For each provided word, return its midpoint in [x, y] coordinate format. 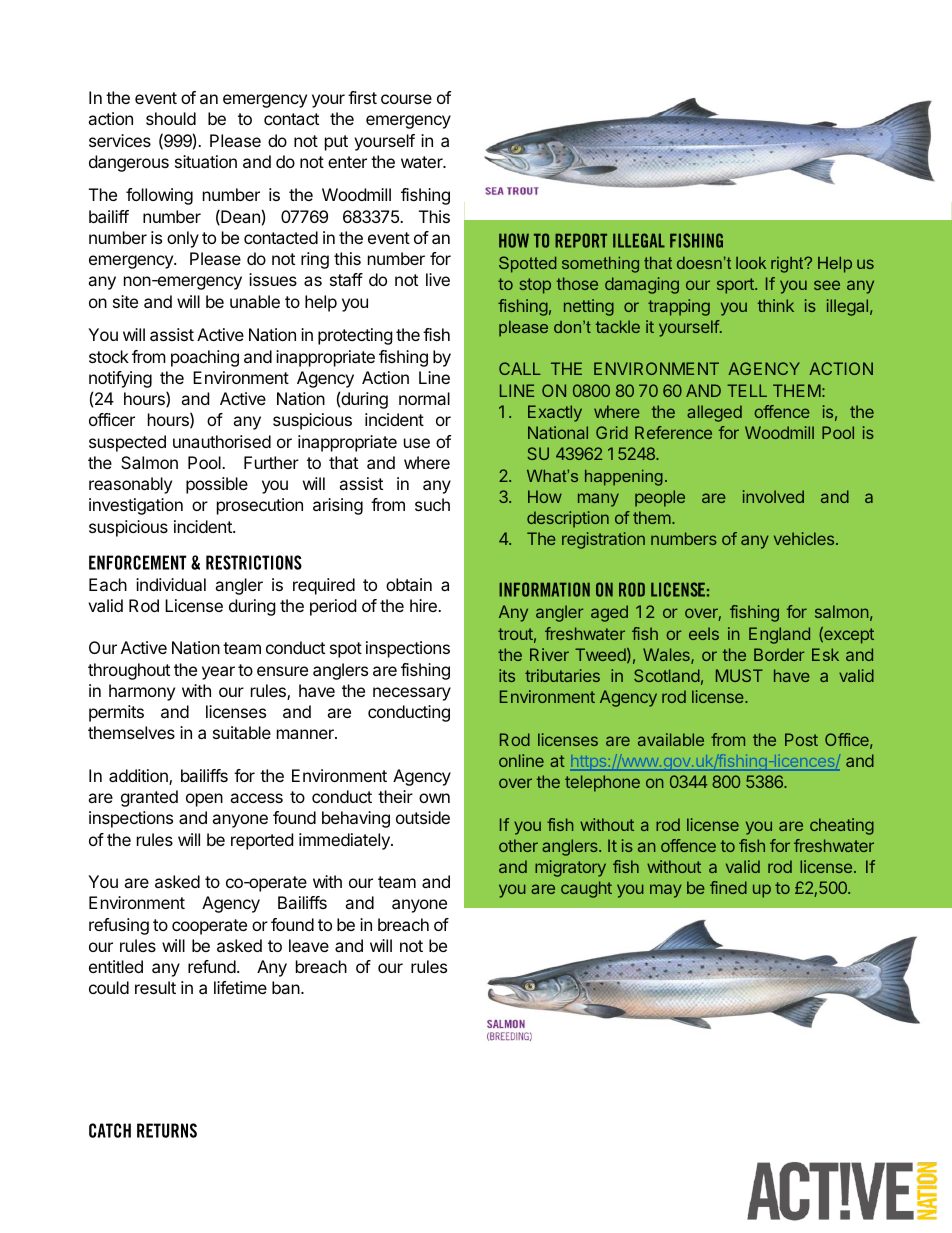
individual [171, 584]
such [432, 504]
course [406, 99]
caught [586, 889]
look [751, 263]
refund [212, 966]
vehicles [805, 538]
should [171, 118]
